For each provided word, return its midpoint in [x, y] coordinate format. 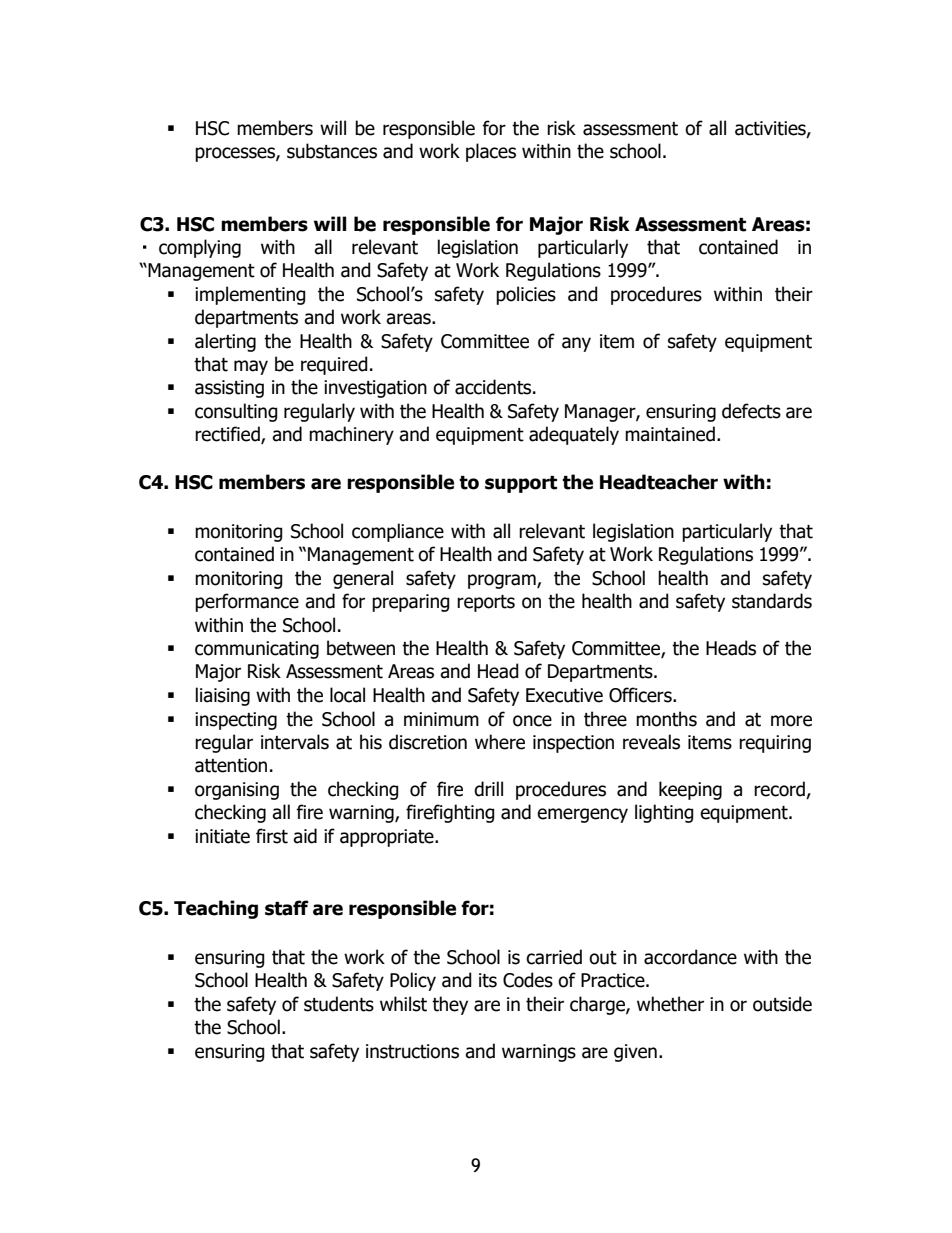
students [339, 1004]
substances [332, 151]
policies [526, 295]
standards [772, 601]
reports [486, 603]
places [491, 152]
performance [247, 602]
